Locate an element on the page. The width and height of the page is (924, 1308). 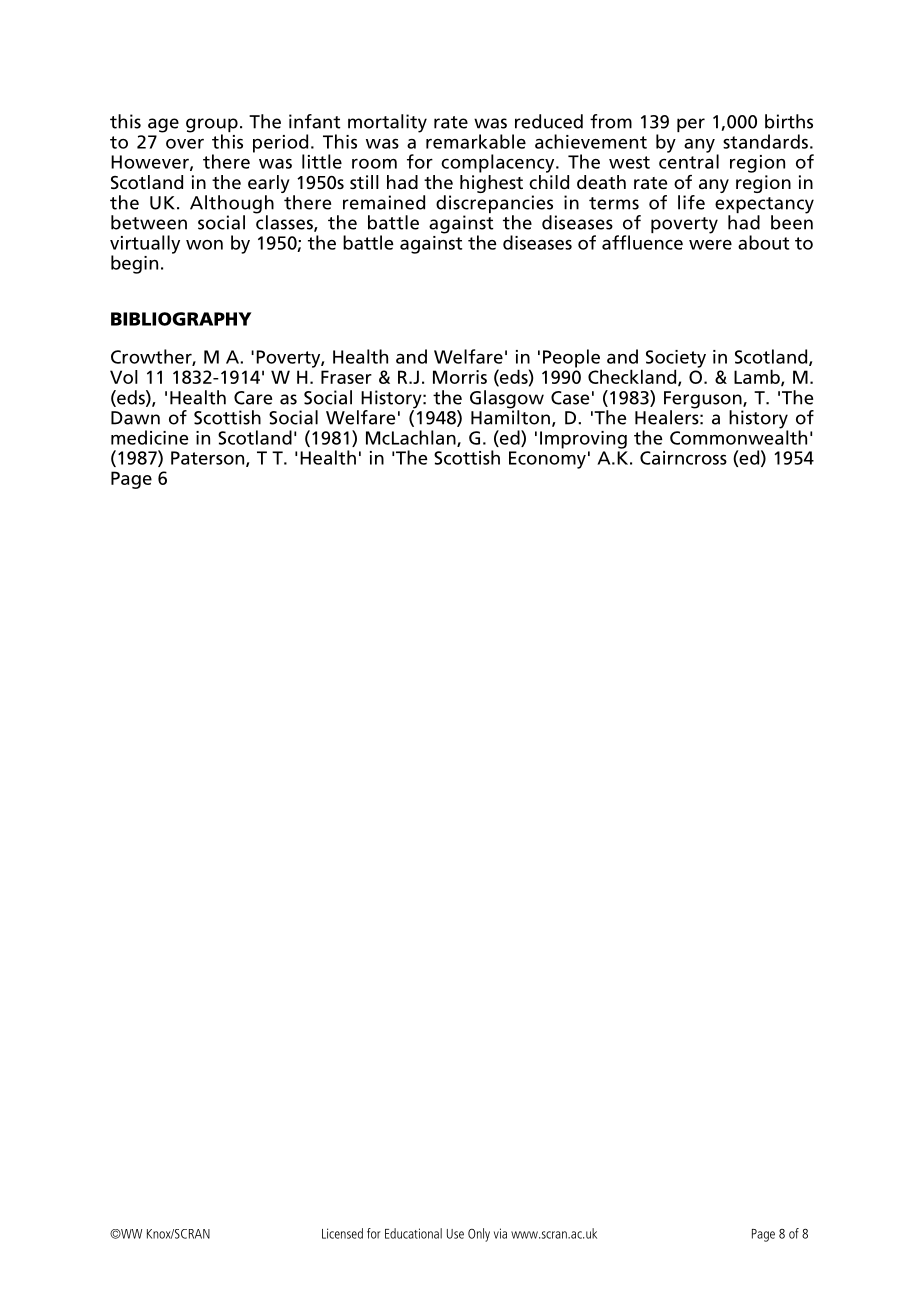
remarkable is located at coordinates (476, 141).
